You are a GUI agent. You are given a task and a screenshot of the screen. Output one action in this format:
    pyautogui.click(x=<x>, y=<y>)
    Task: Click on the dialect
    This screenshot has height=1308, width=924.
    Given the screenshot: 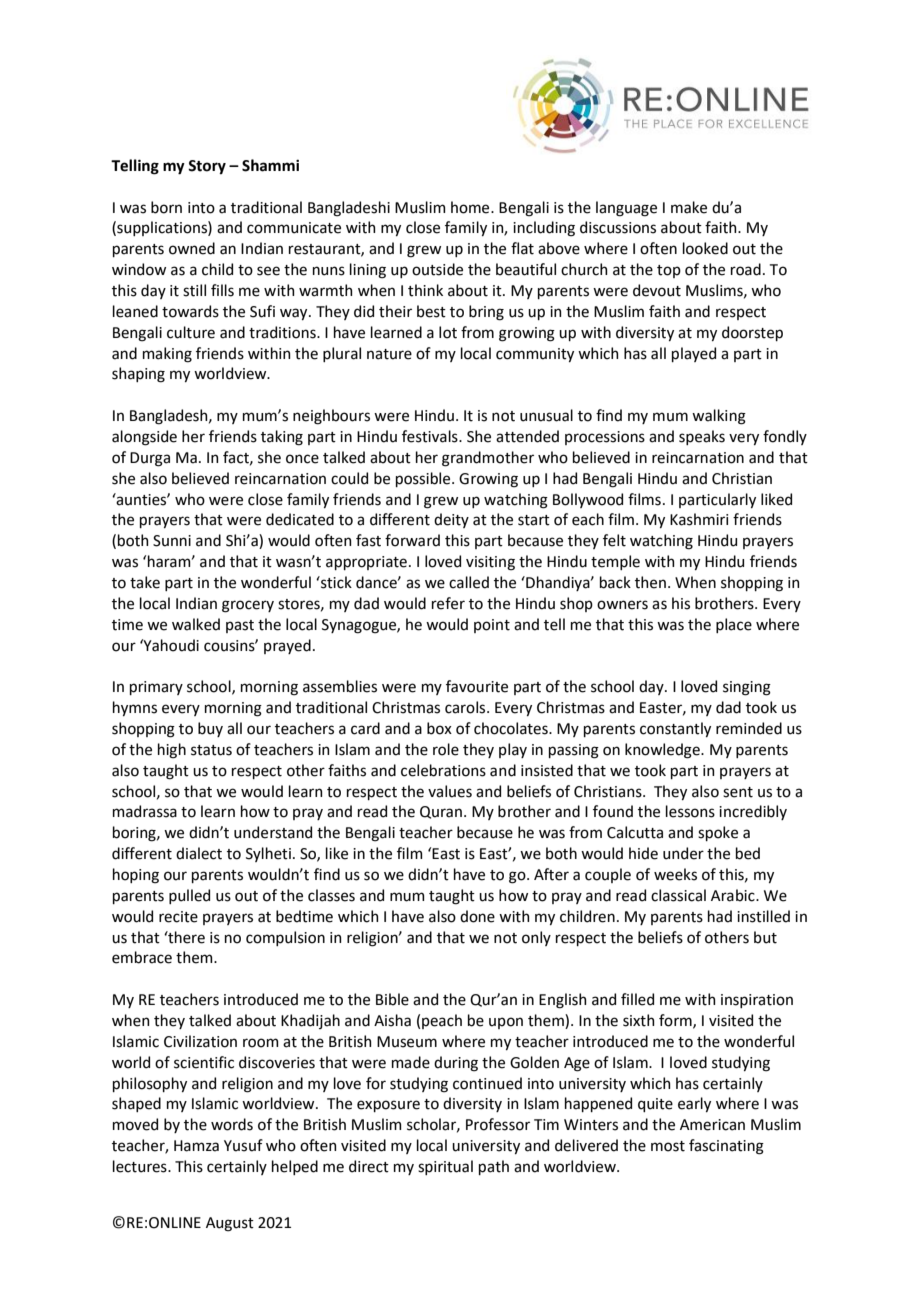 What is the action you would take?
    pyautogui.click(x=199, y=853)
